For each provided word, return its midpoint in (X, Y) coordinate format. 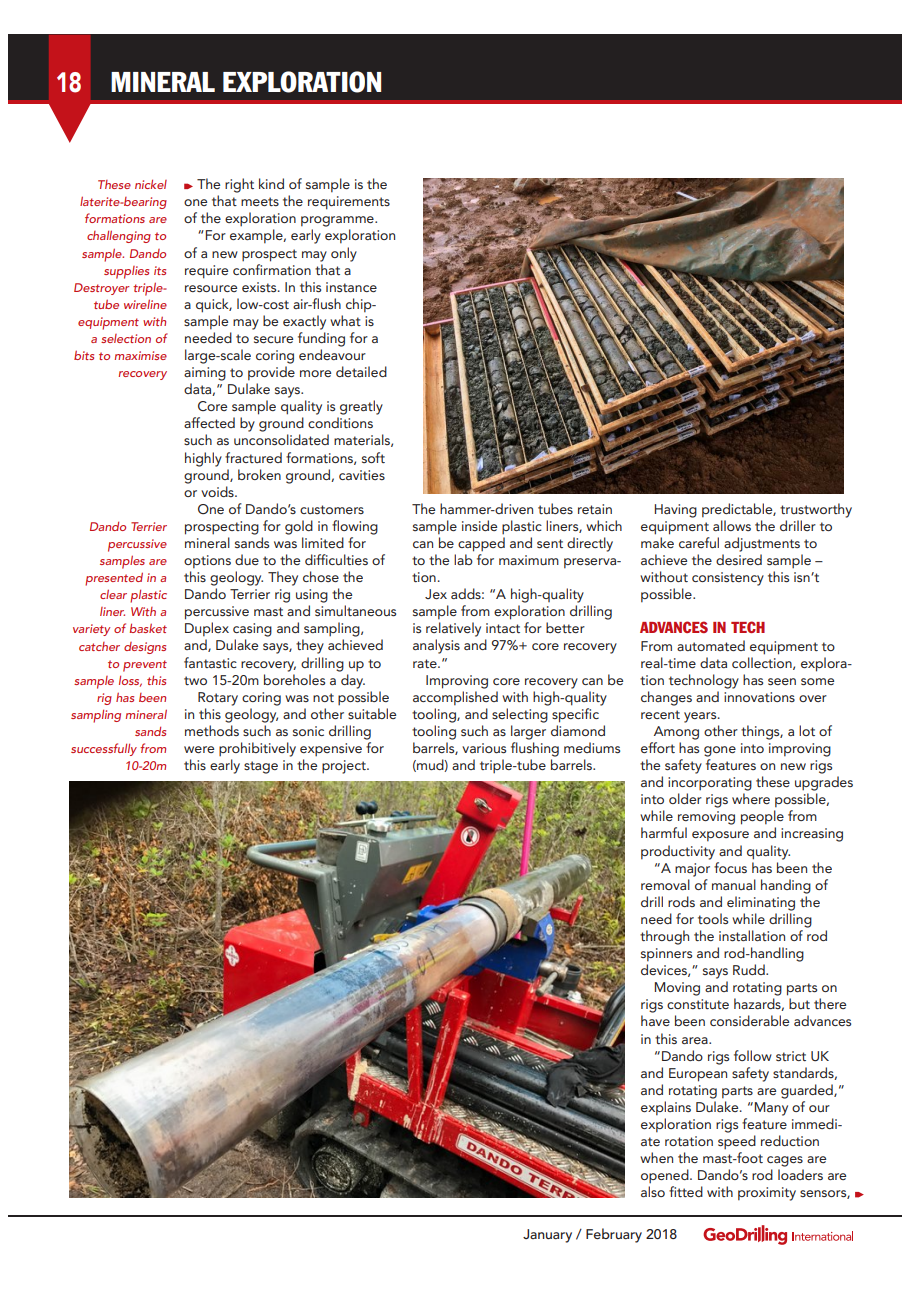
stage (261, 767)
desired (739, 559)
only (344, 254)
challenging (119, 236)
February (614, 1235)
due (247, 559)
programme (338, 221)
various (484, 748)
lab (463, 559)
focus (730, 867)
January (547, 1236)
